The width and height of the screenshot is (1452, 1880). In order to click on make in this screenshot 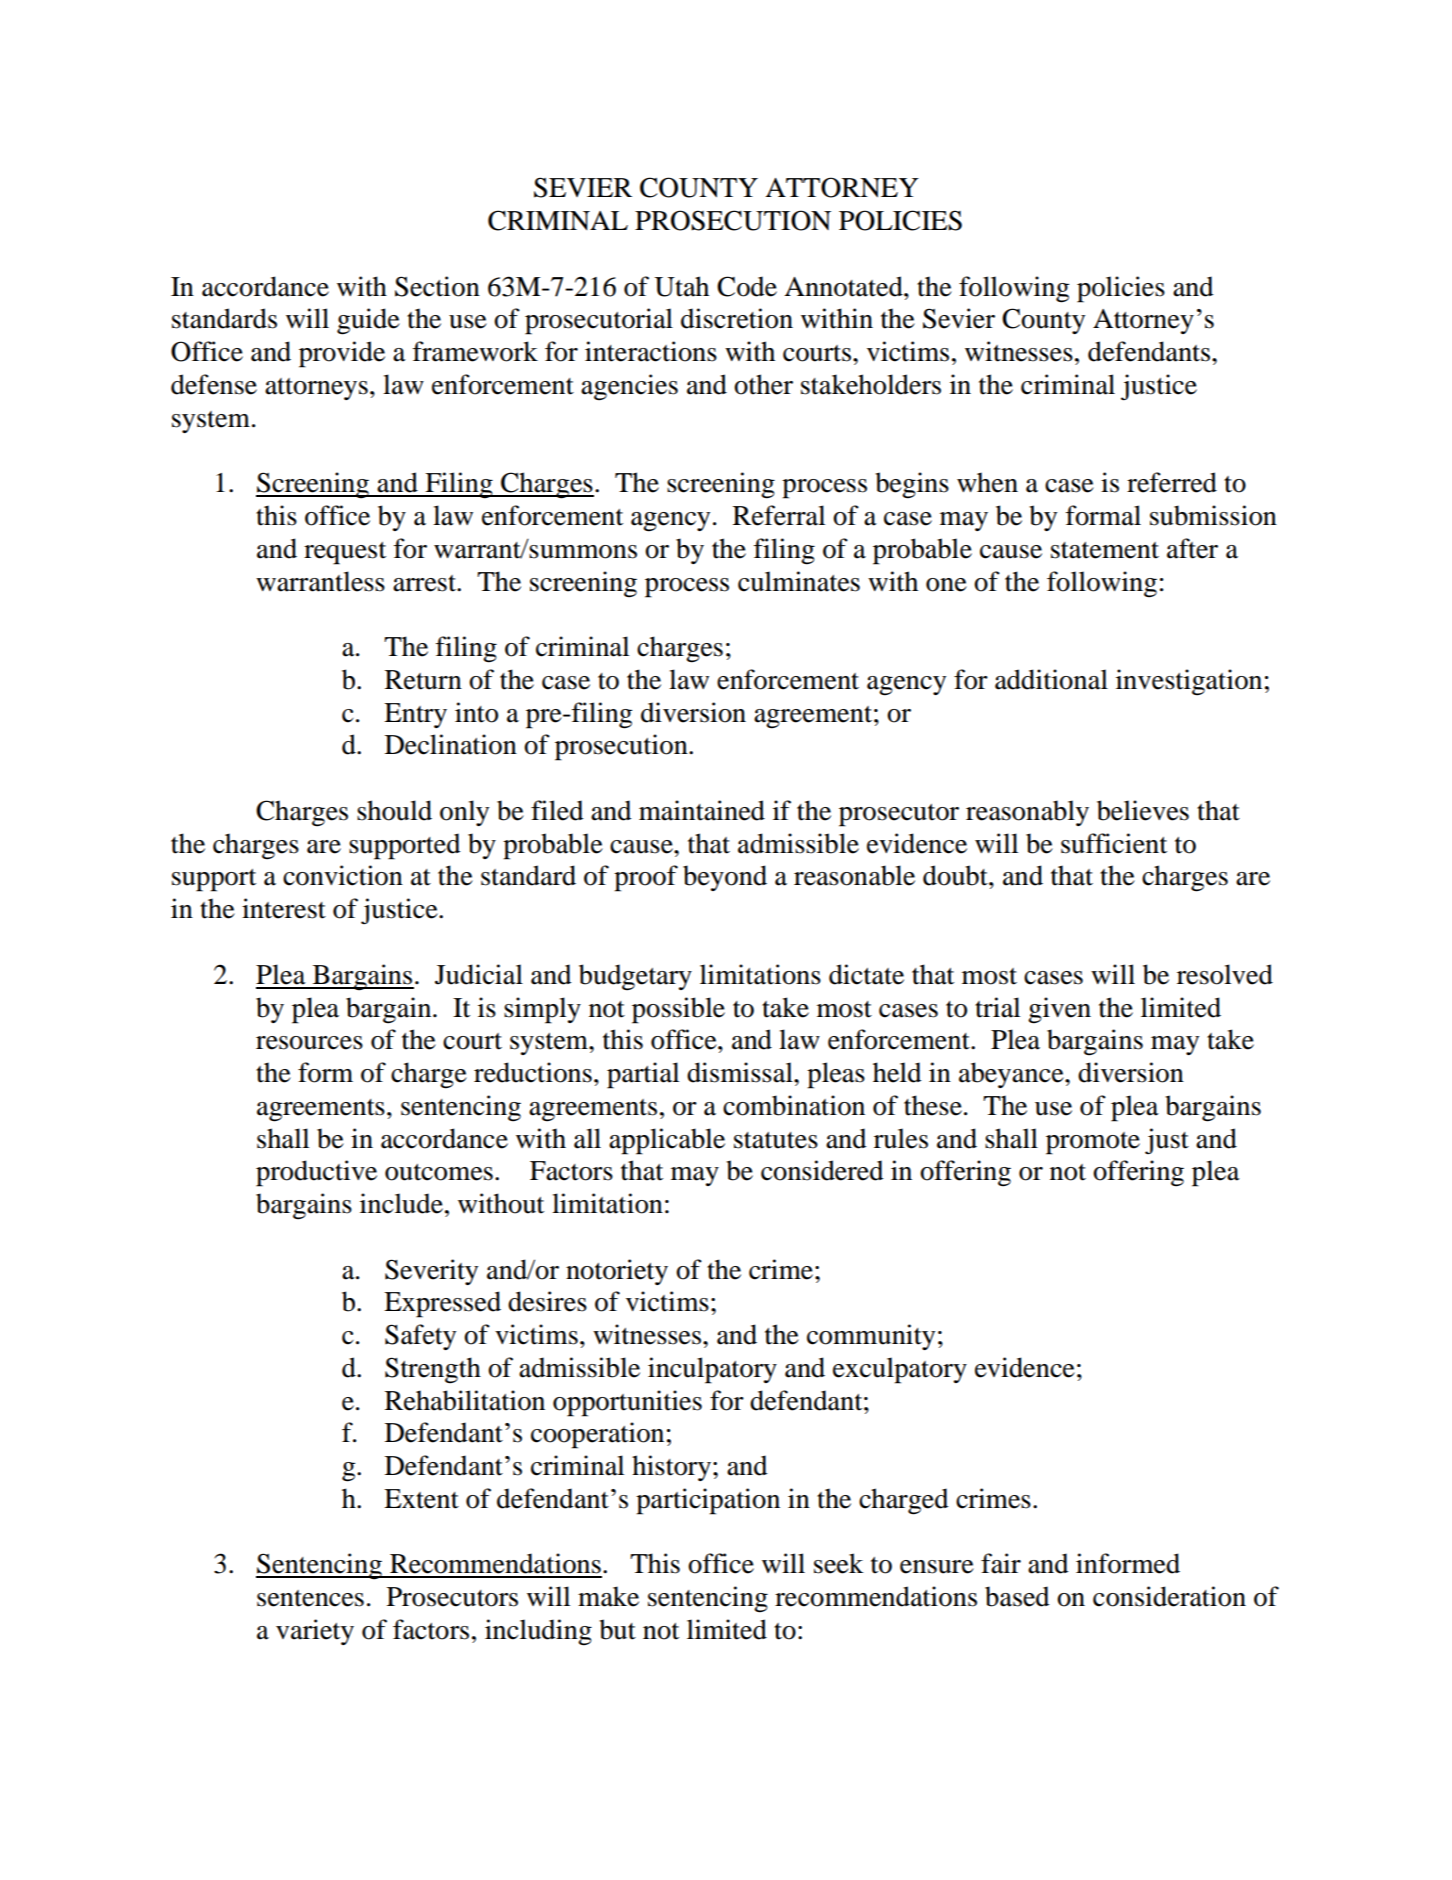, I will do `click(608, 1596)`.
